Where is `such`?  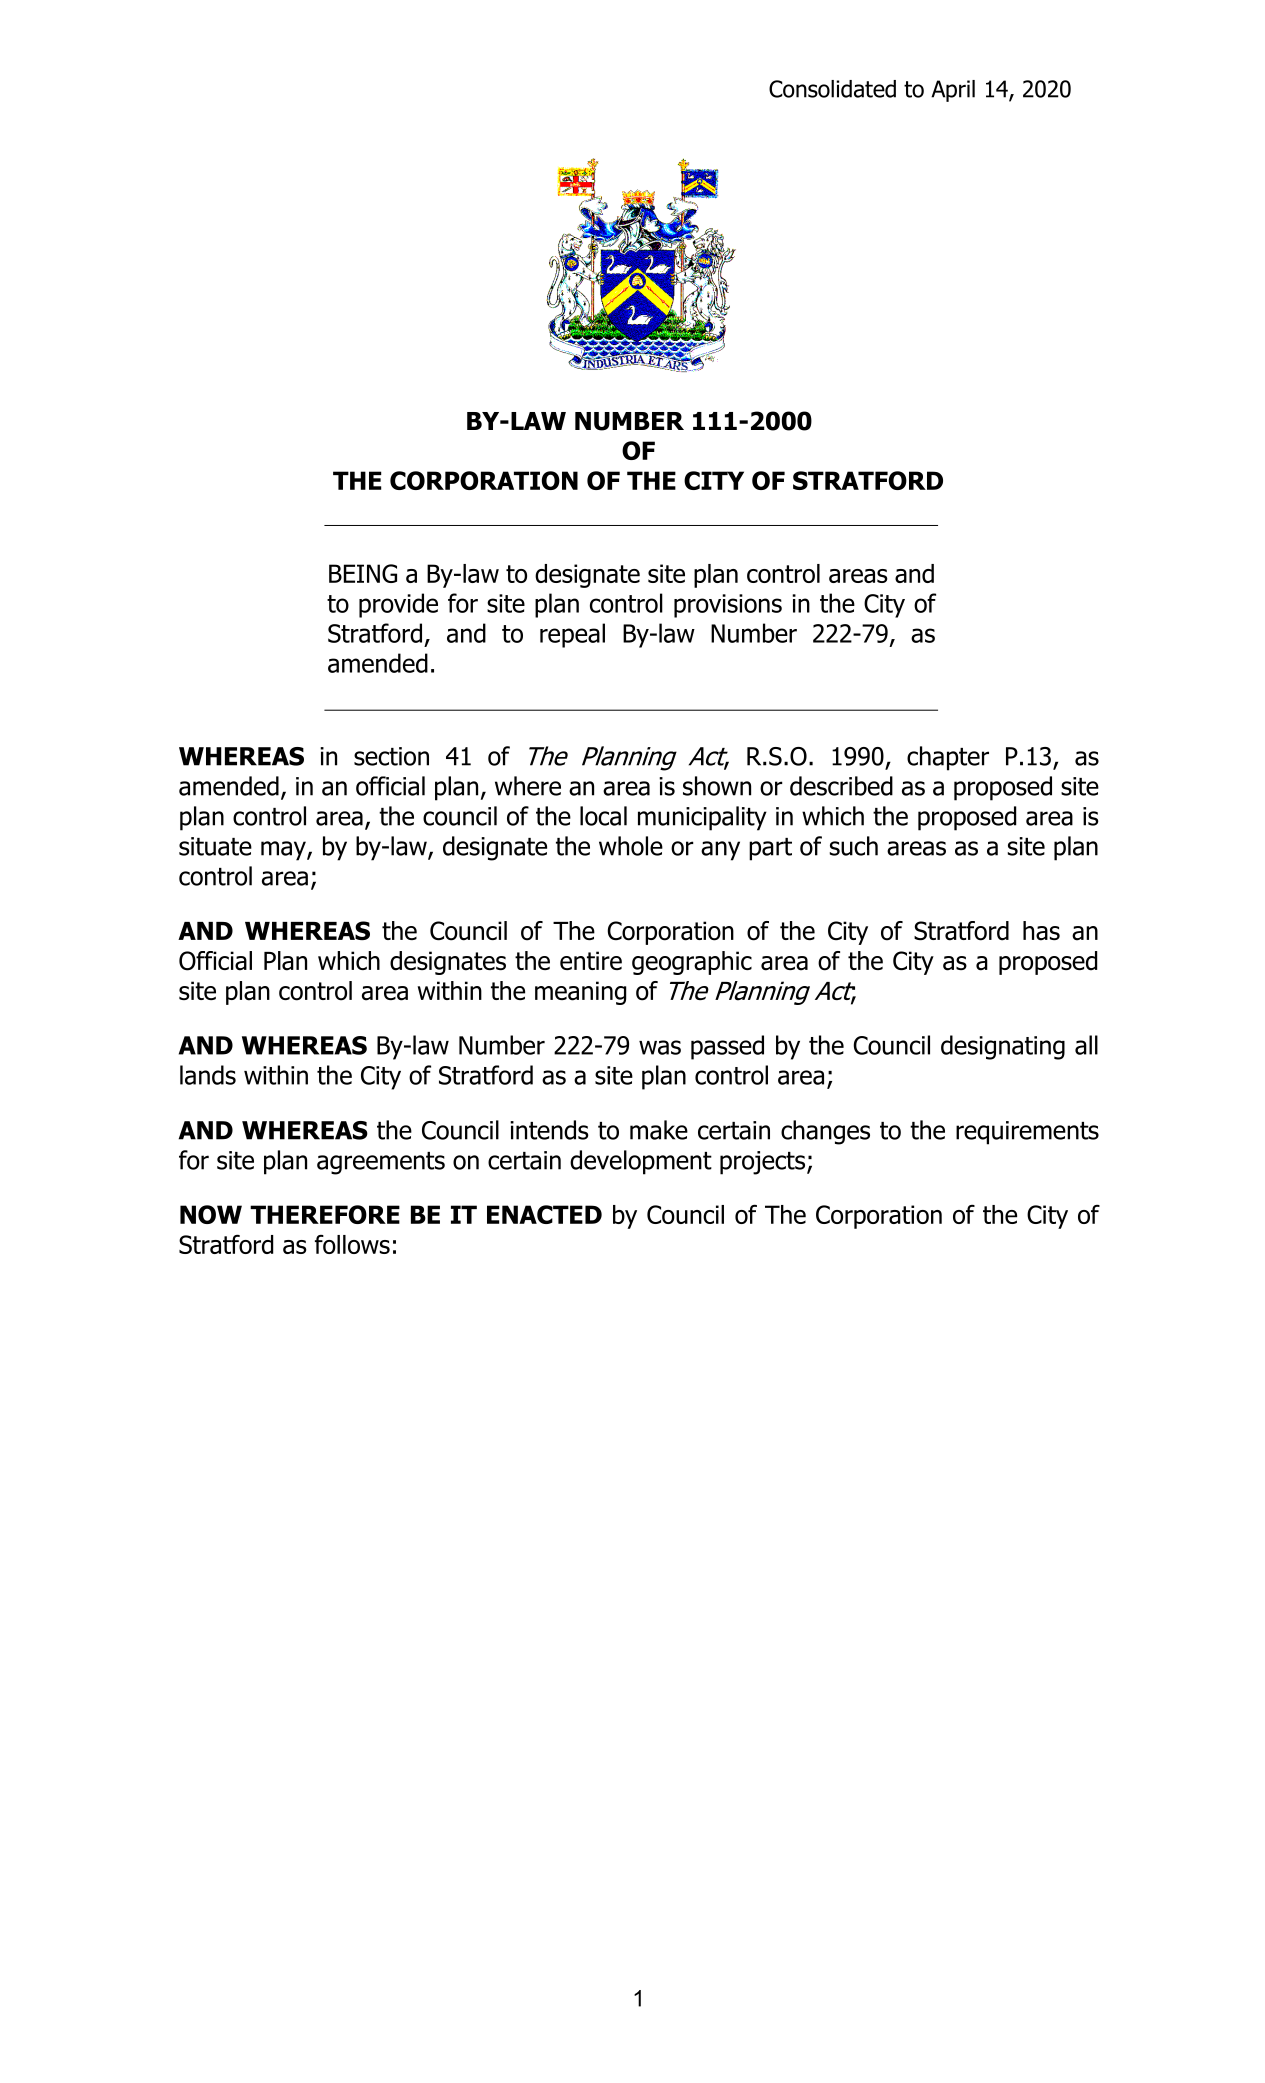
such is located at coordinates (854, 846).
